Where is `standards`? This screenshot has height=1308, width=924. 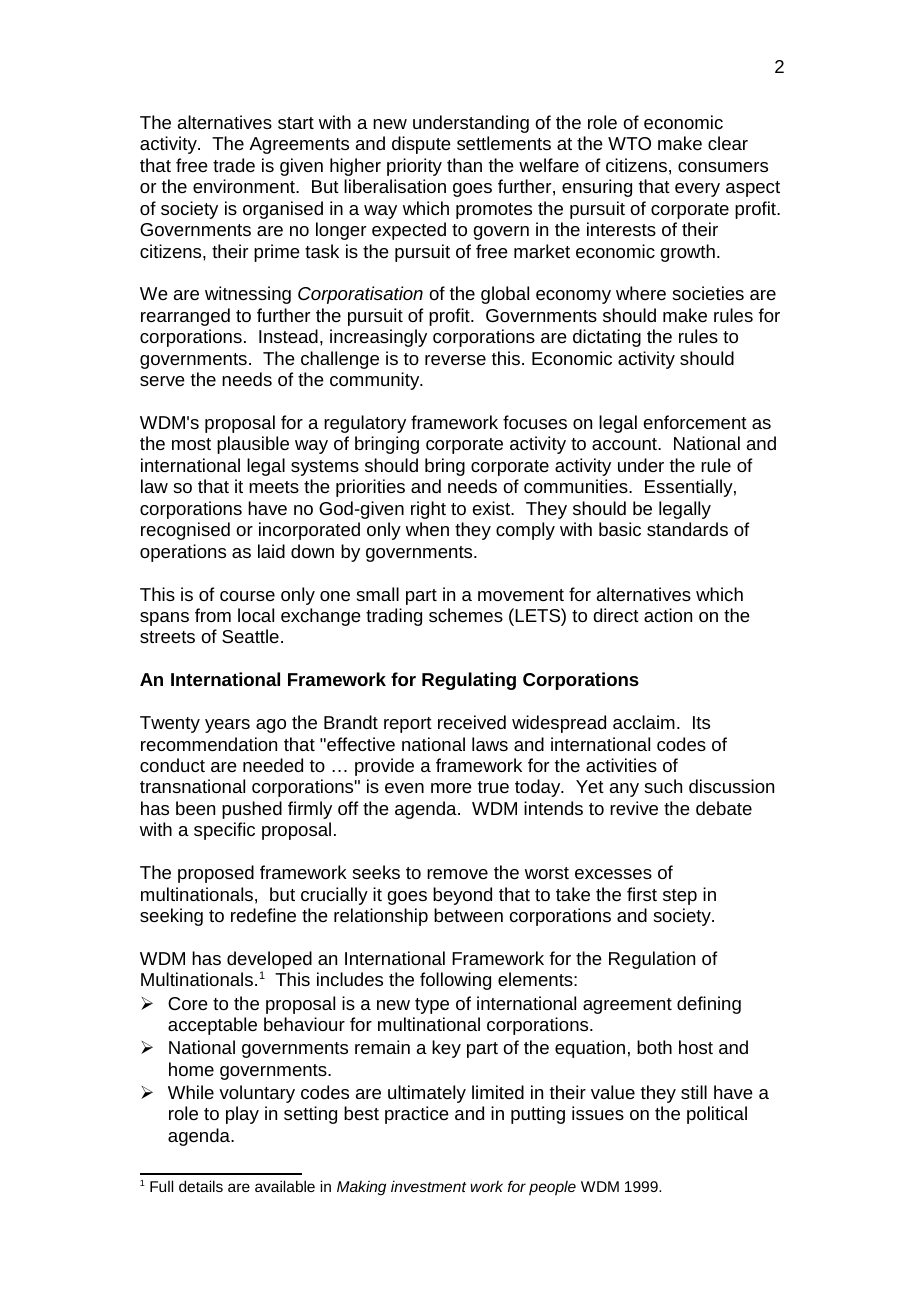 standards is located at coordinates (687, 529).
